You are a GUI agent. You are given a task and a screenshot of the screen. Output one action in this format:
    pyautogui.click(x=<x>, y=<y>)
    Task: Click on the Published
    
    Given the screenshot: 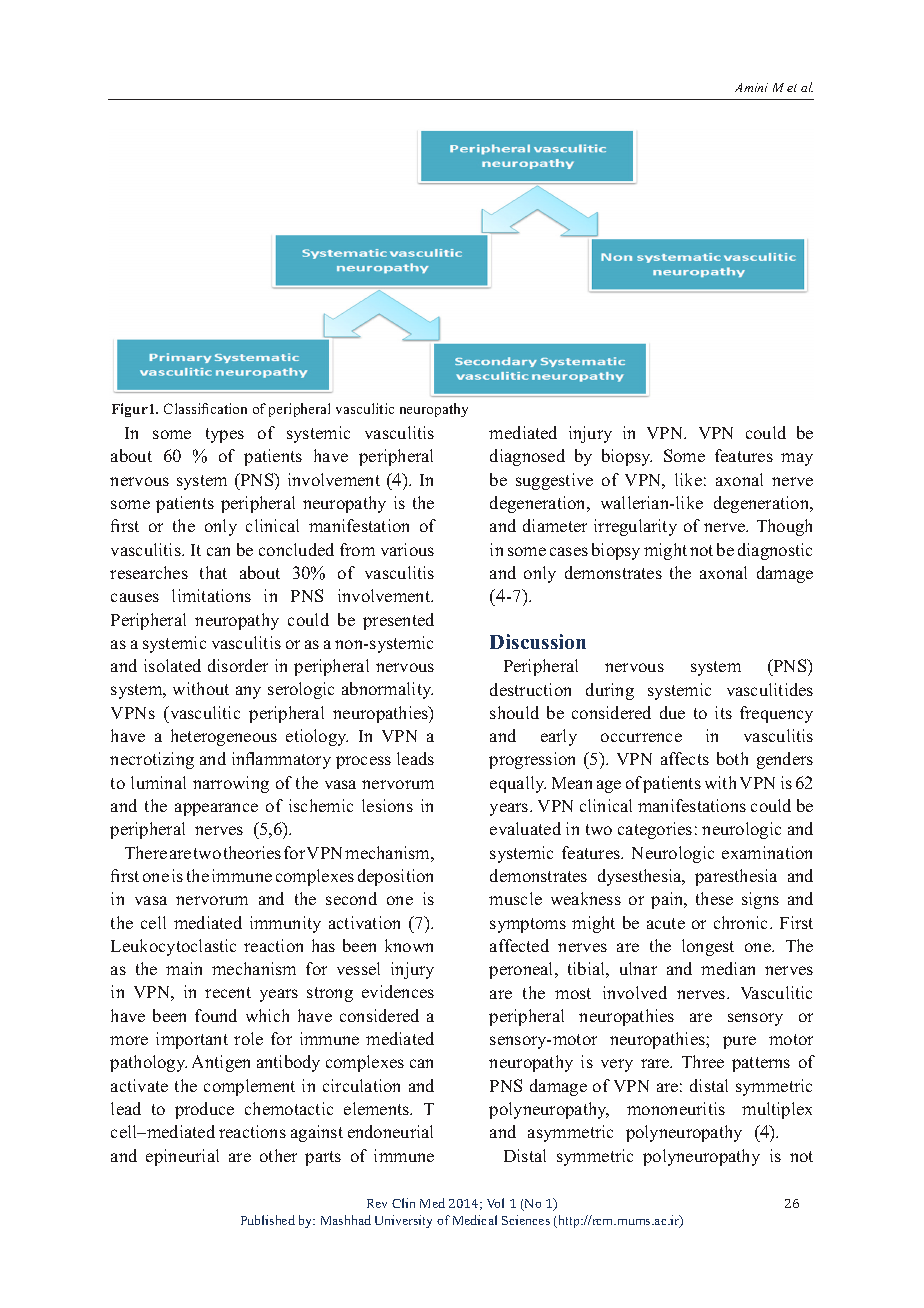 What is the action you would take?
    pyautogui.click(x=268, y=1220)
